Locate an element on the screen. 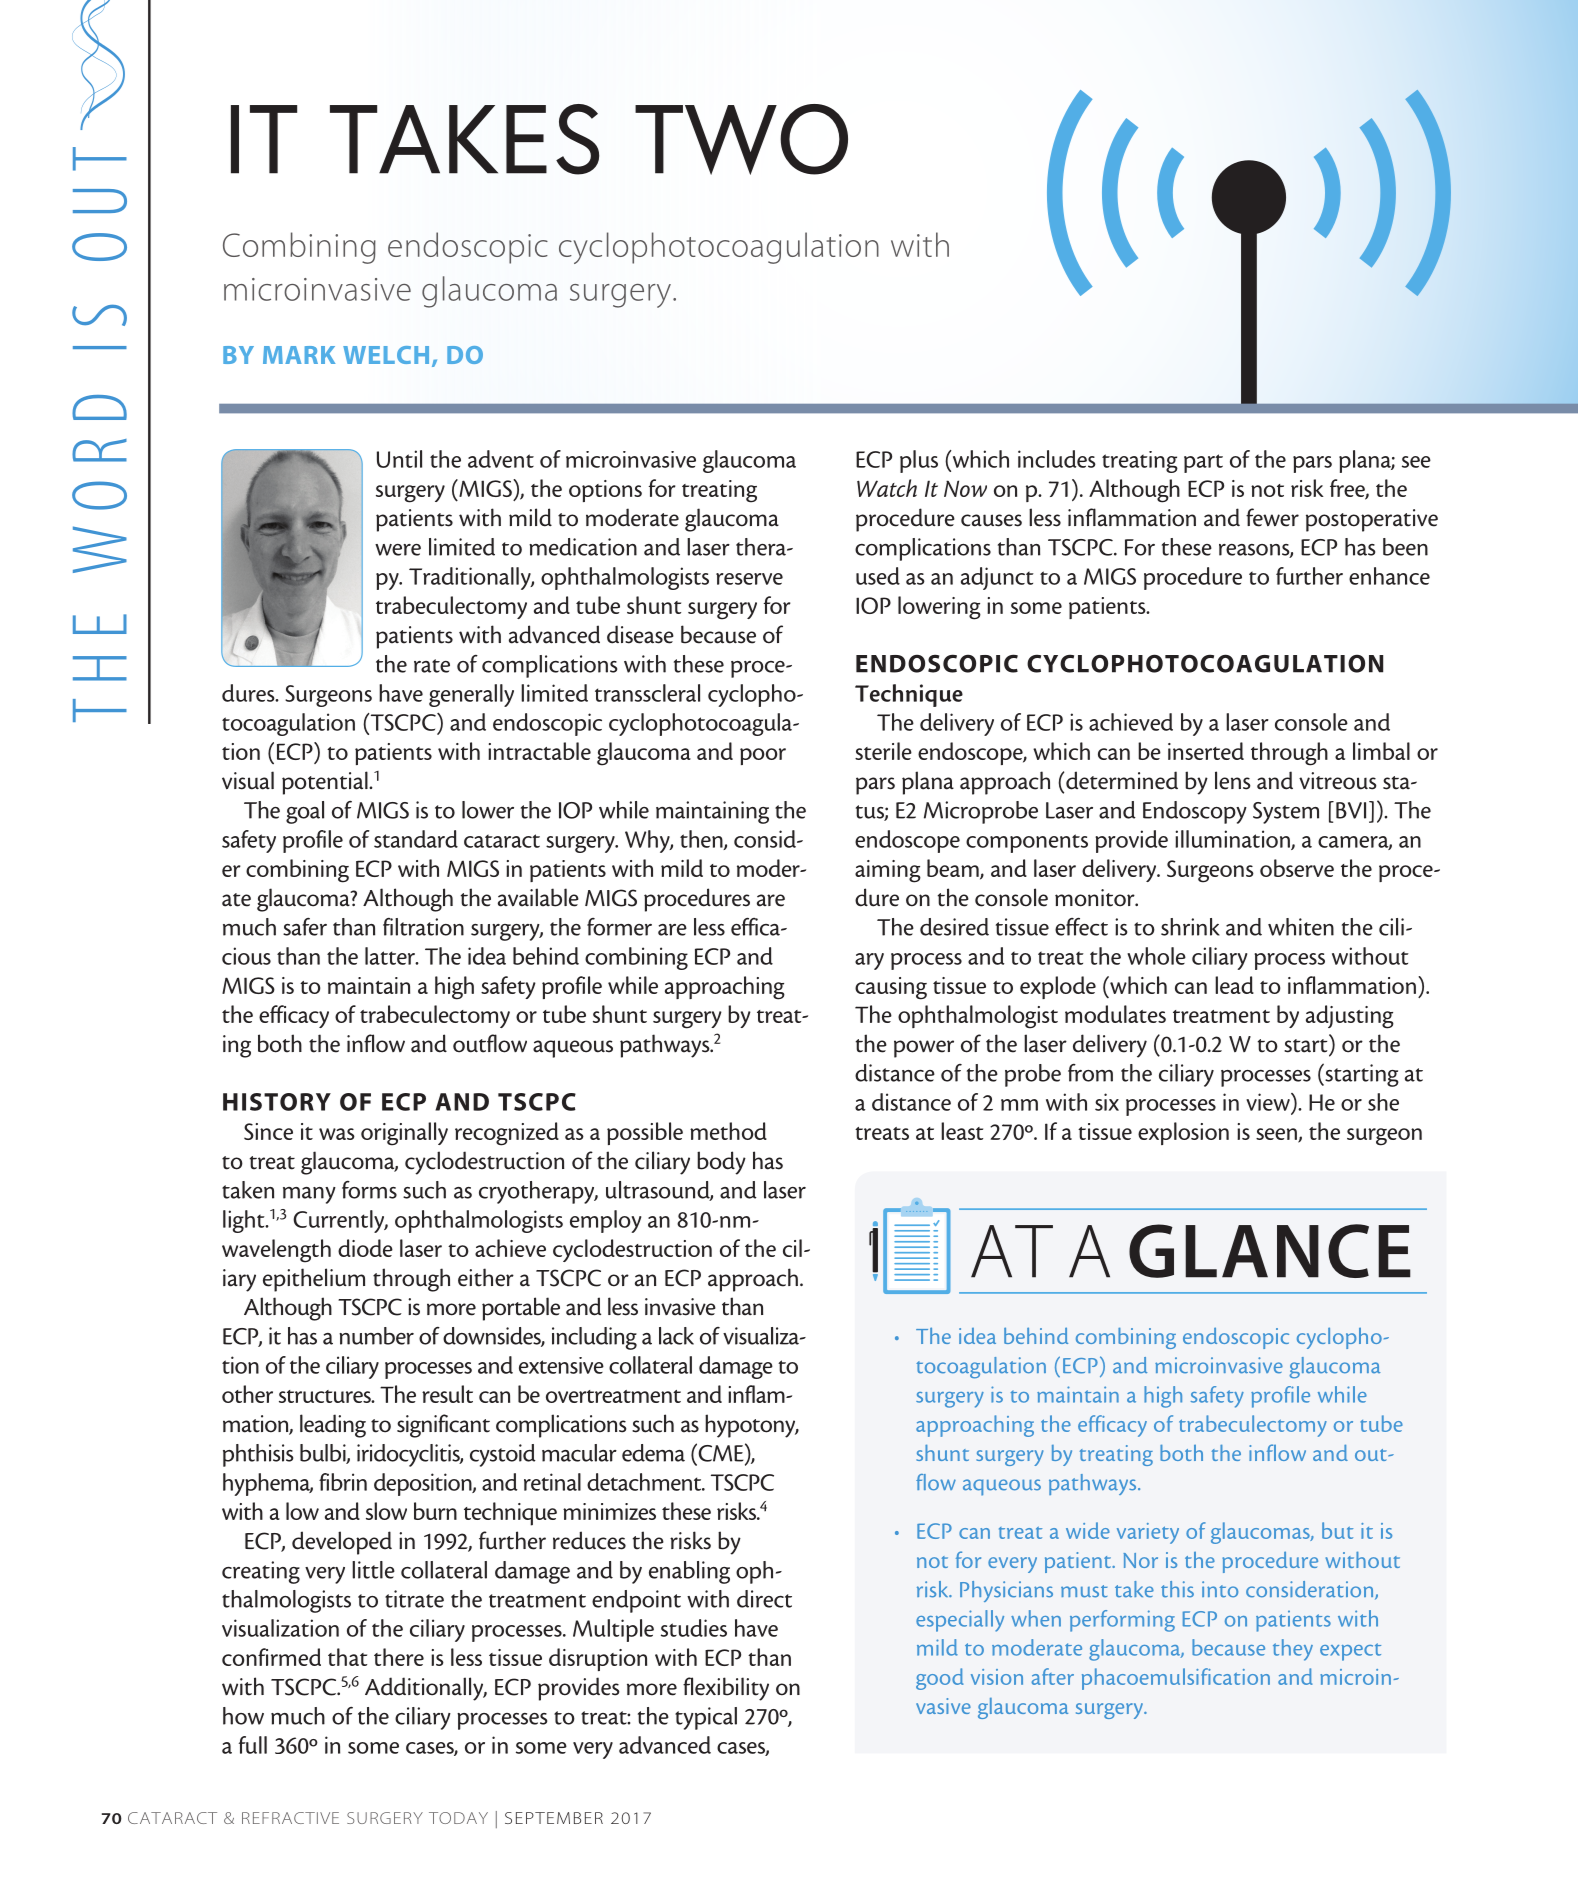  number is located at coordinates (376, 1336).
